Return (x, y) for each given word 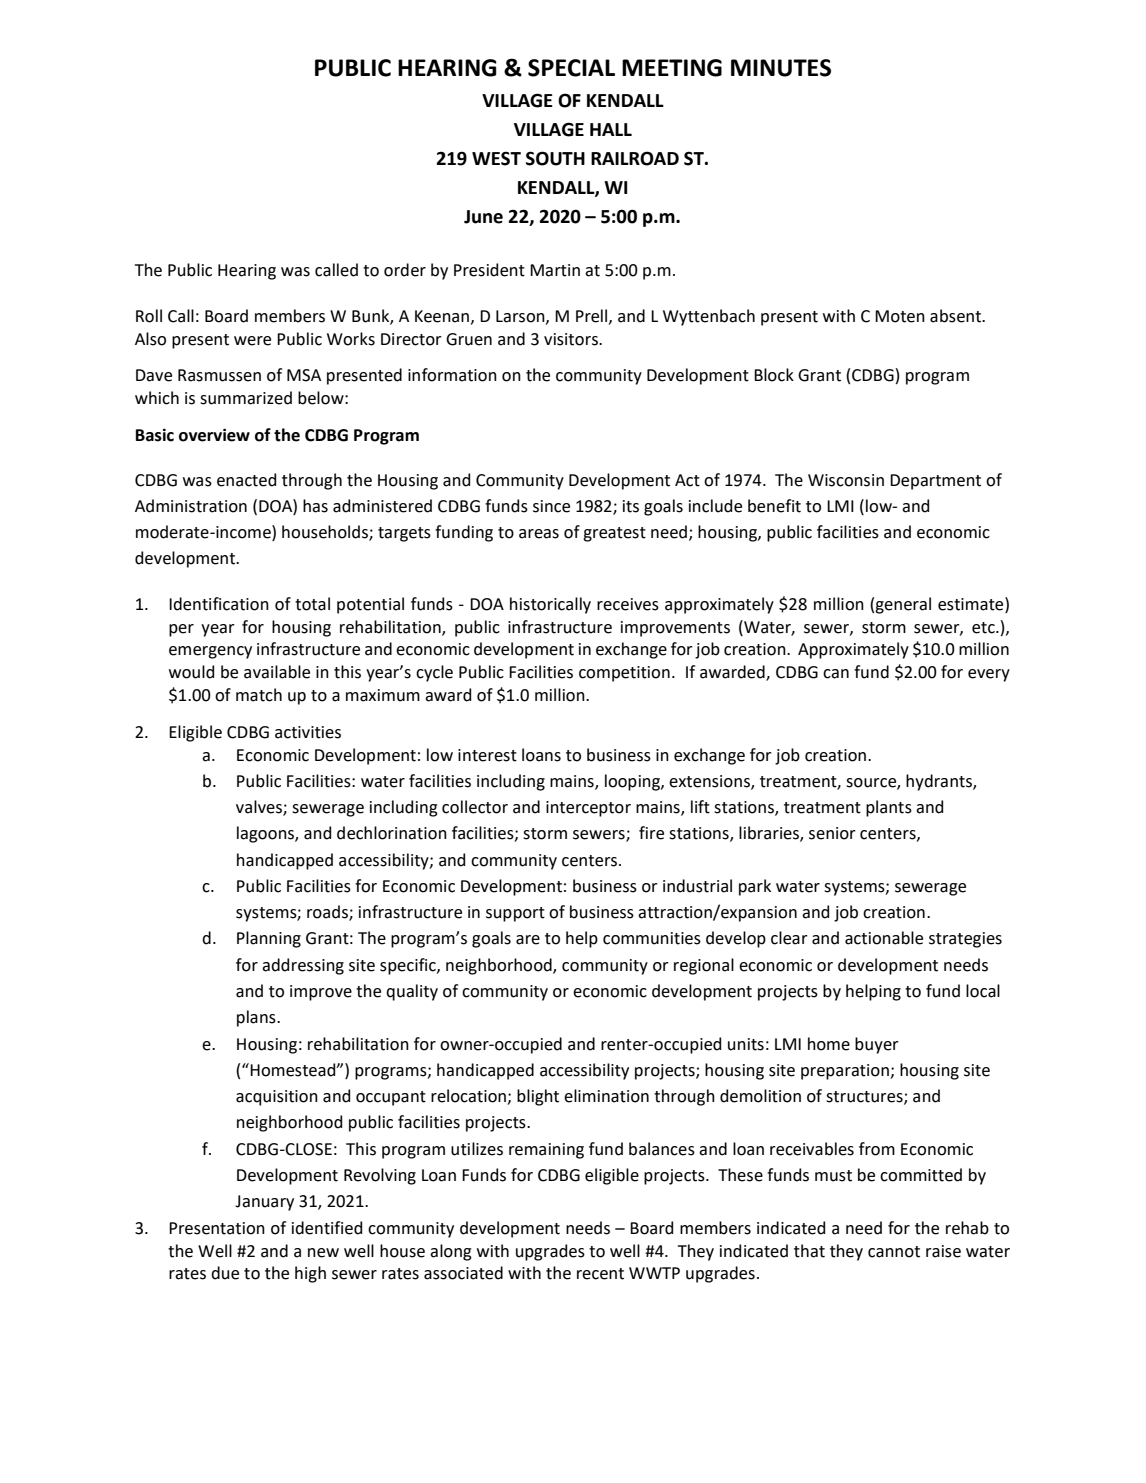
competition (624, 674)
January (264, 1203)
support (515, 914)
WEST (496, 158)
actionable (884, 938)
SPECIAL (571, 68)
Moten (900, 316)
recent (600, 1274)
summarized (246, 398)
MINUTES (781, 68)
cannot (894, 1252)
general (903, 605)
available (277, 672)
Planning (269, 939)
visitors (572, 339)
